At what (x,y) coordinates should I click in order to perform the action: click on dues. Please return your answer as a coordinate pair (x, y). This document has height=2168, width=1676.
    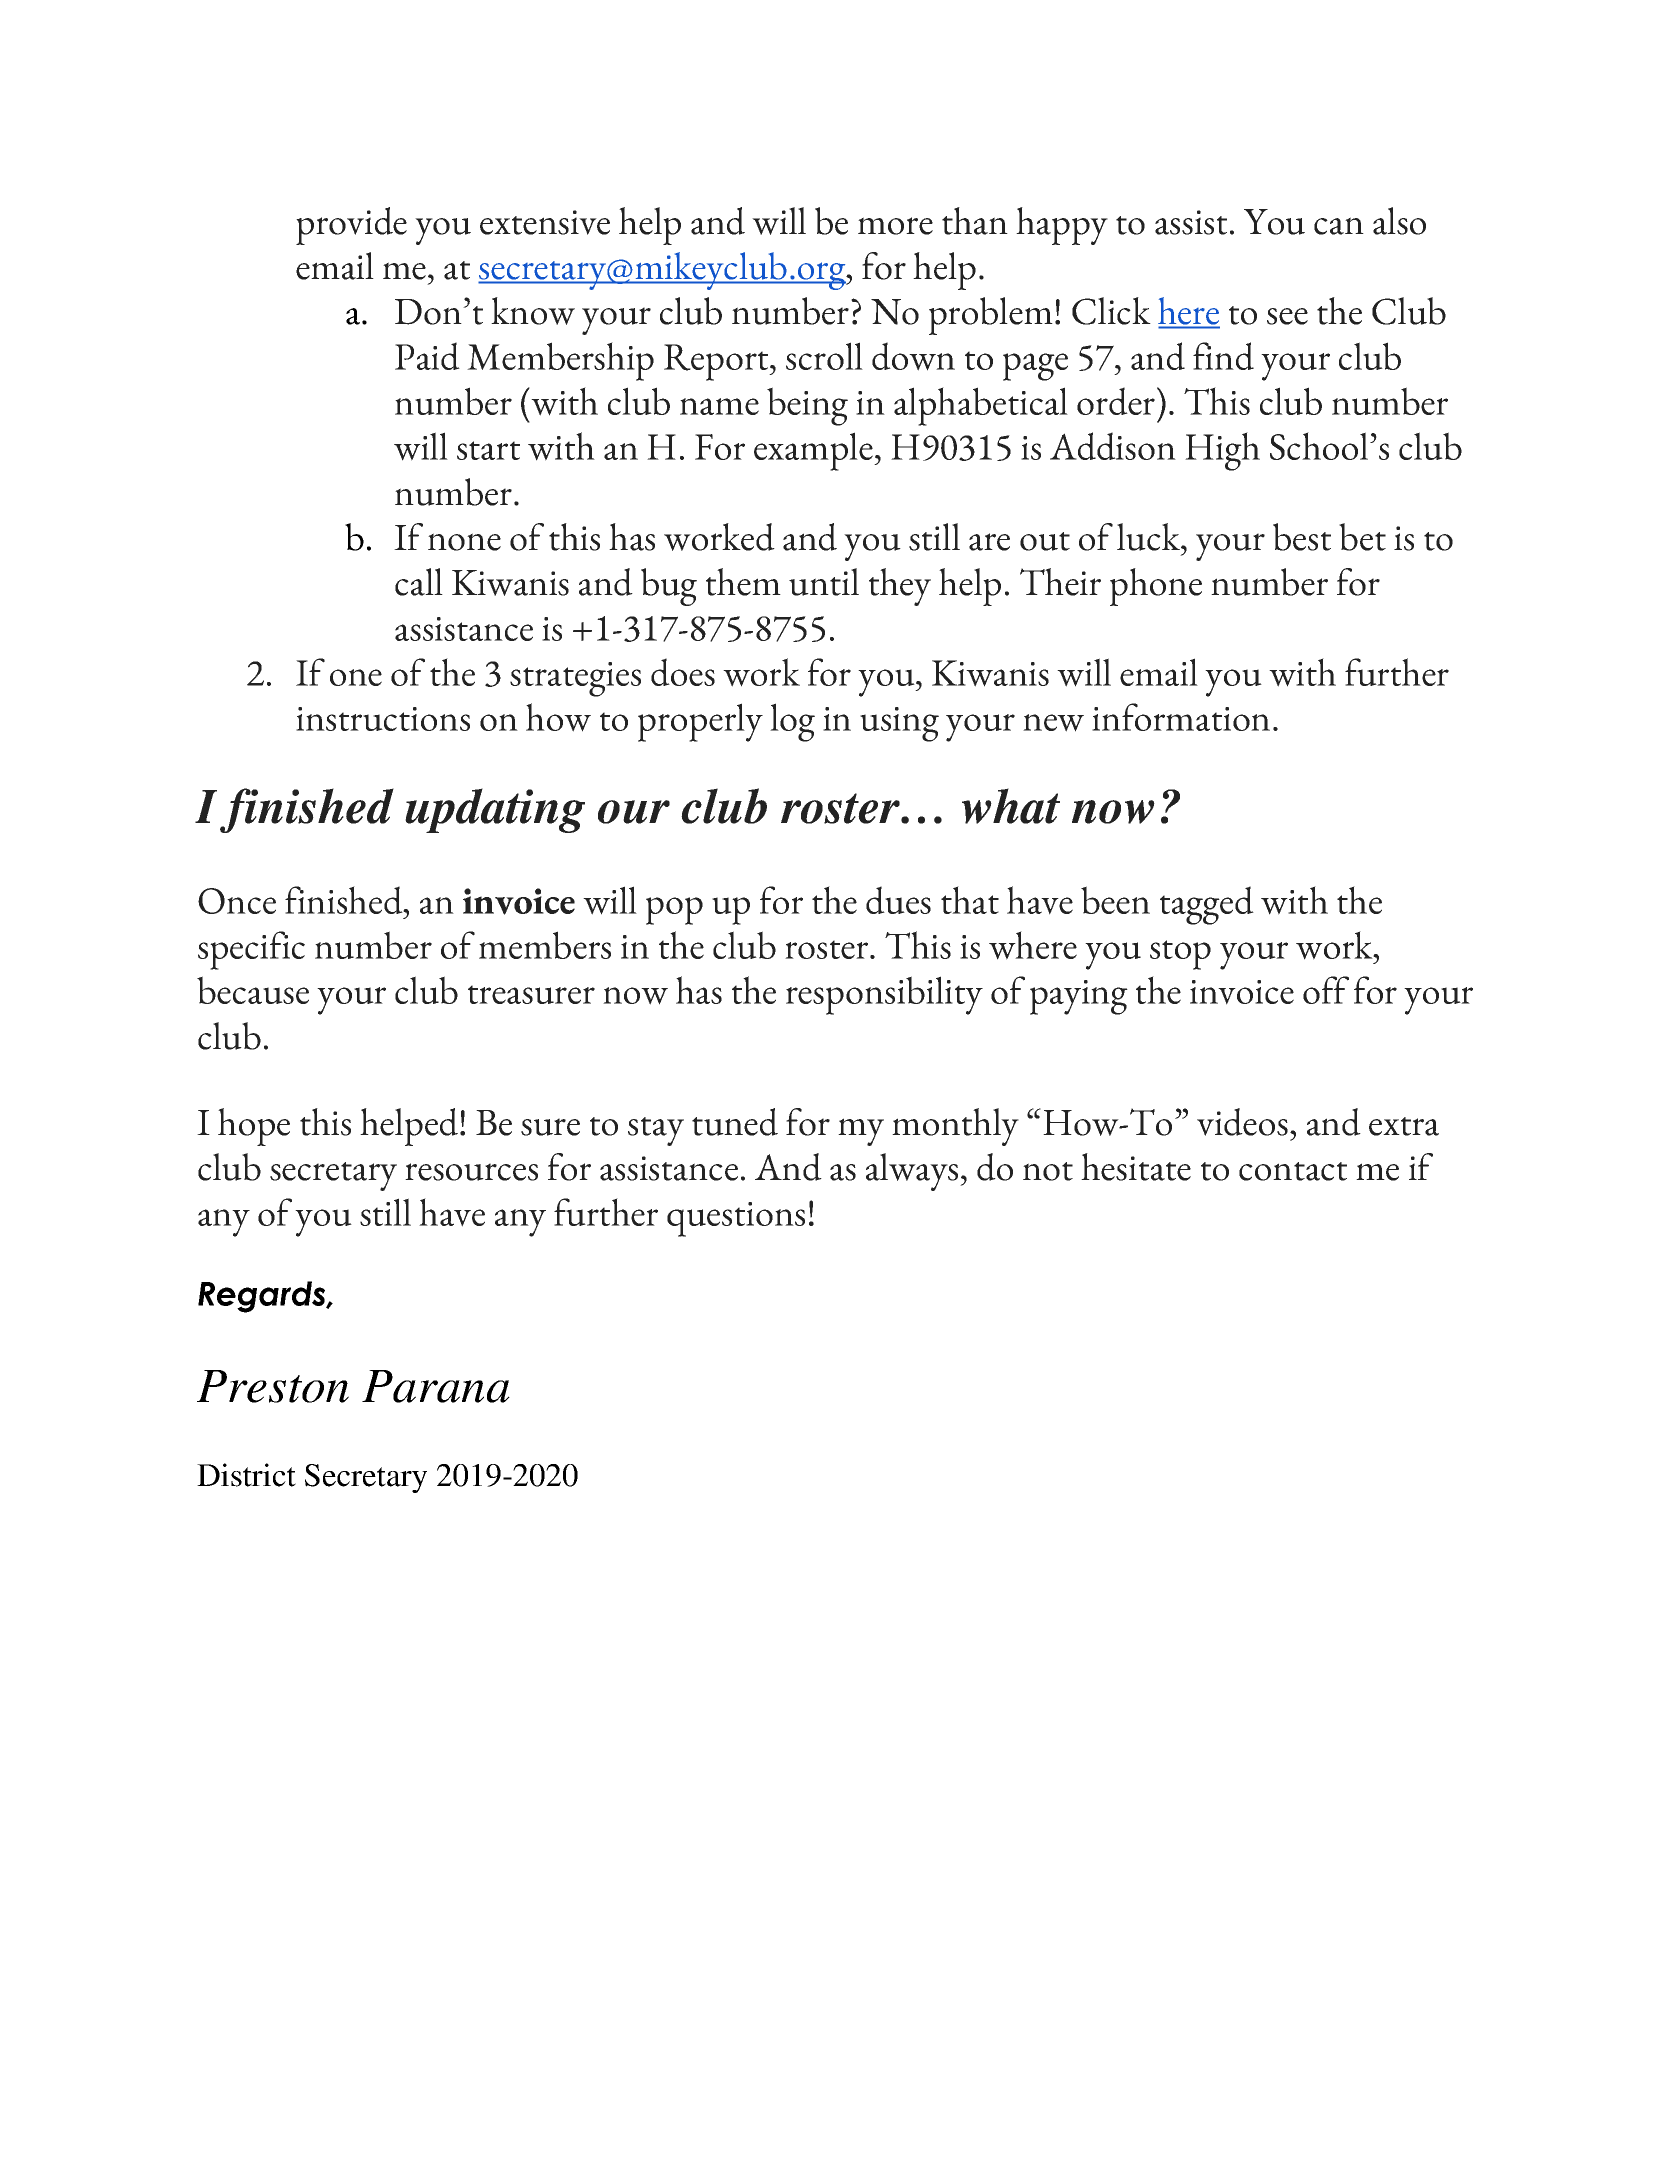
    Looking at the image, I should click on (898, 900).
